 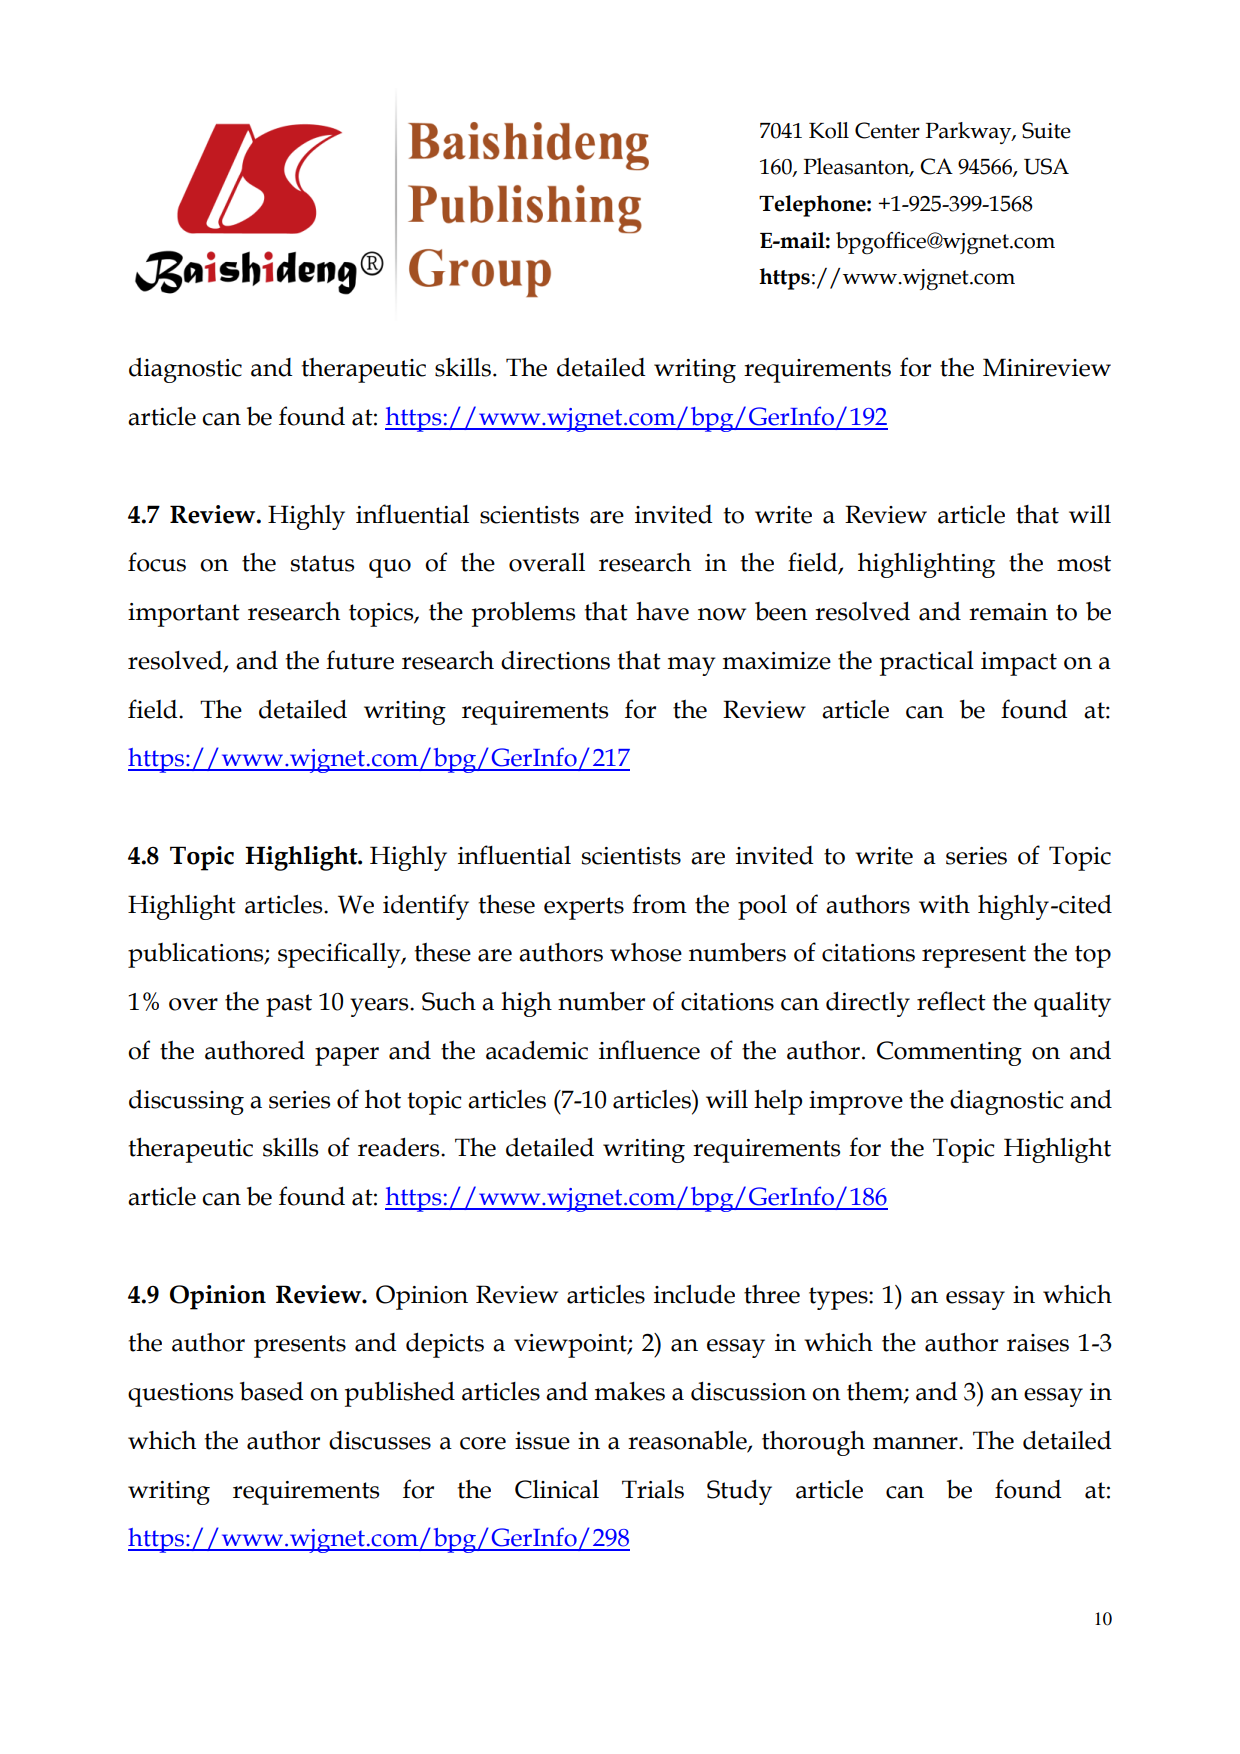 What do you see at coordinates (322, 563) in the image?
I see `status` at bounding box center [322, 563].
